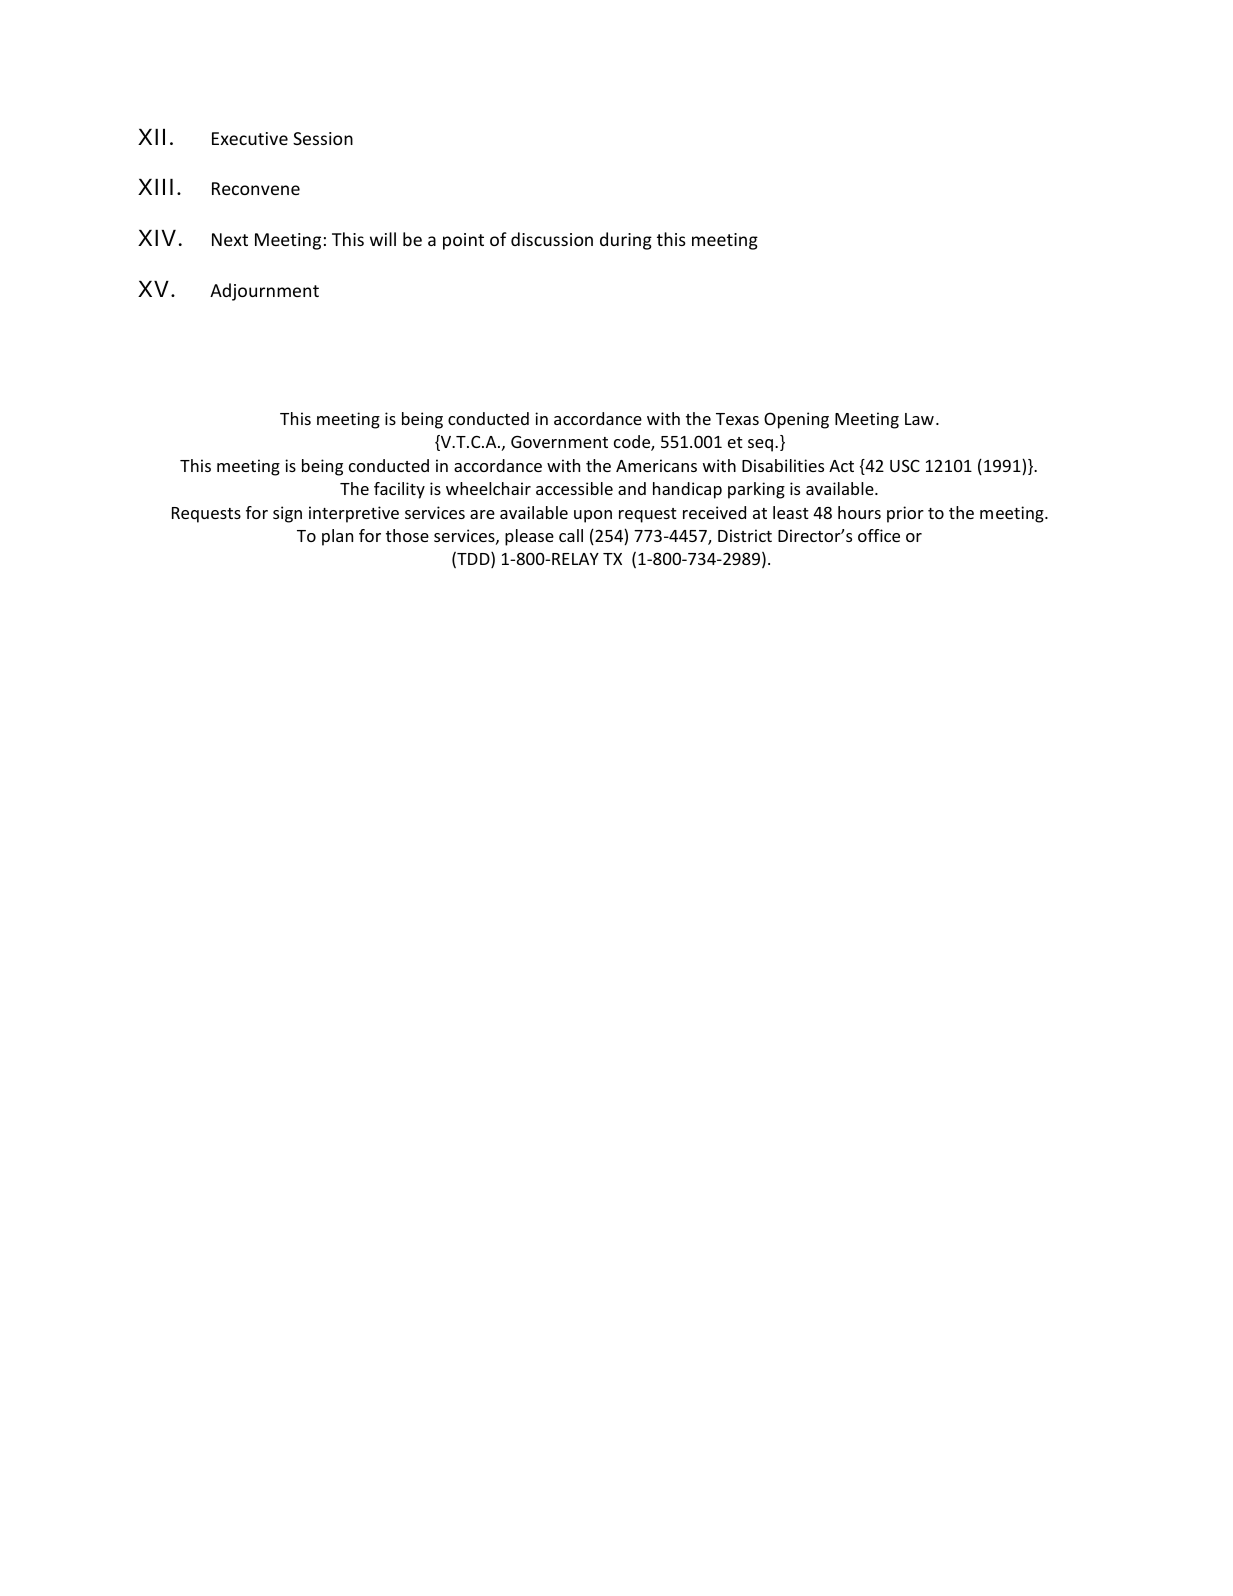  What do you see at coordinates (796, 420) in the page?
I see `Opening` at bounding box center [796, 420].
